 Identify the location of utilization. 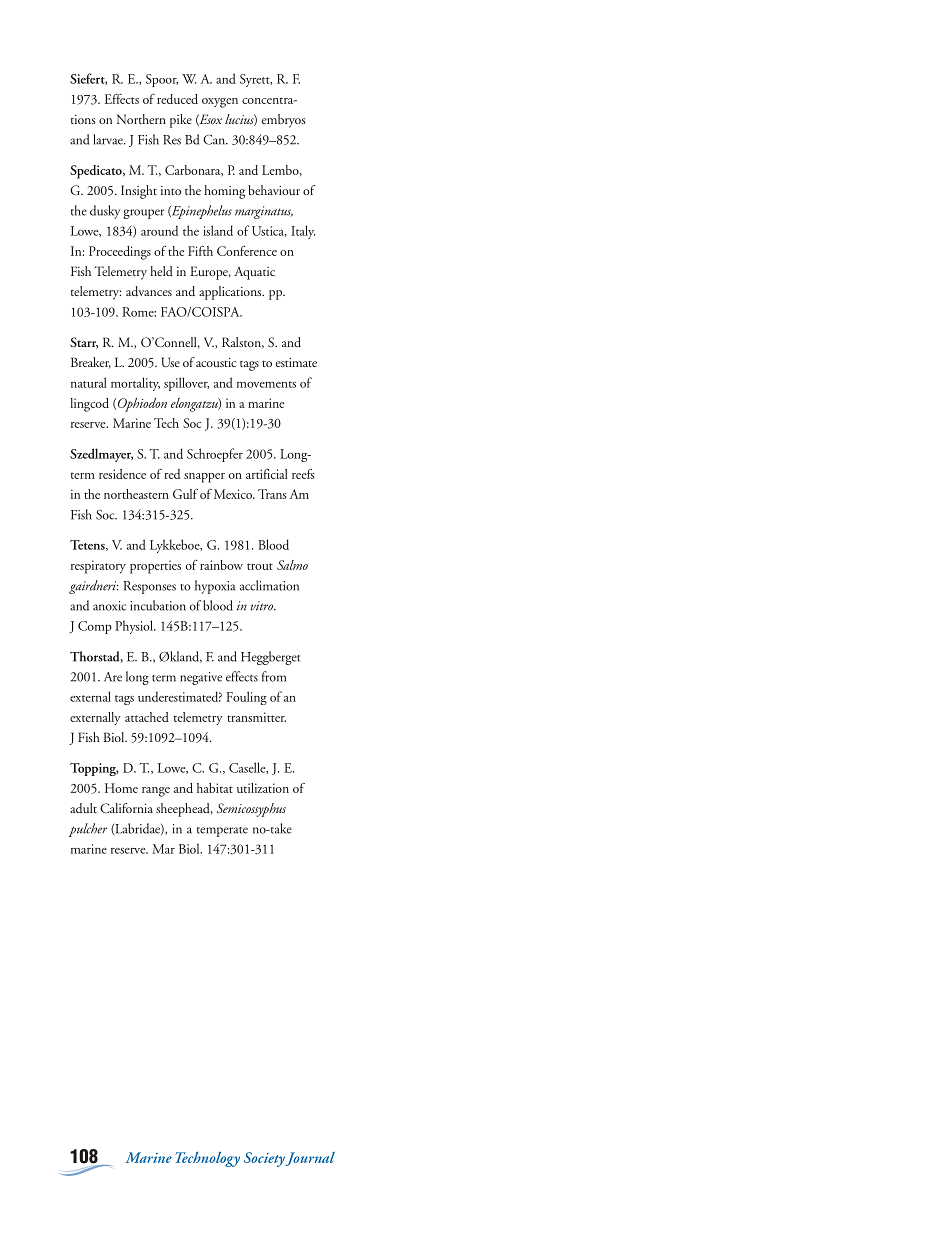
(263, 788).
